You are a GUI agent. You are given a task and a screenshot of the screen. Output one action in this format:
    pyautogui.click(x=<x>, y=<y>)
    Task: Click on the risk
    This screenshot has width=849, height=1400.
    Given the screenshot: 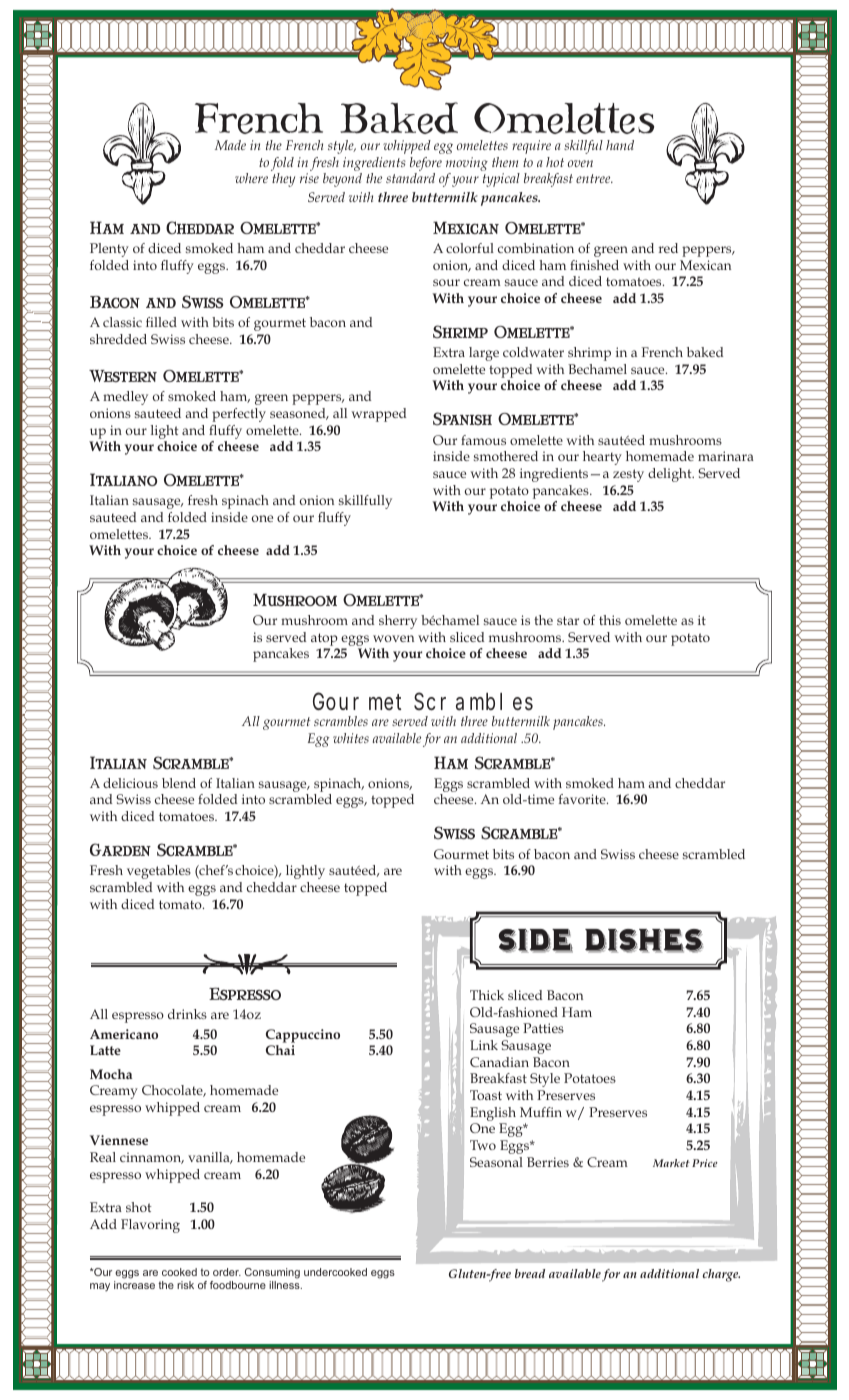 What is the action you would take?
    pyautogui.click(x=185, y=1285)
